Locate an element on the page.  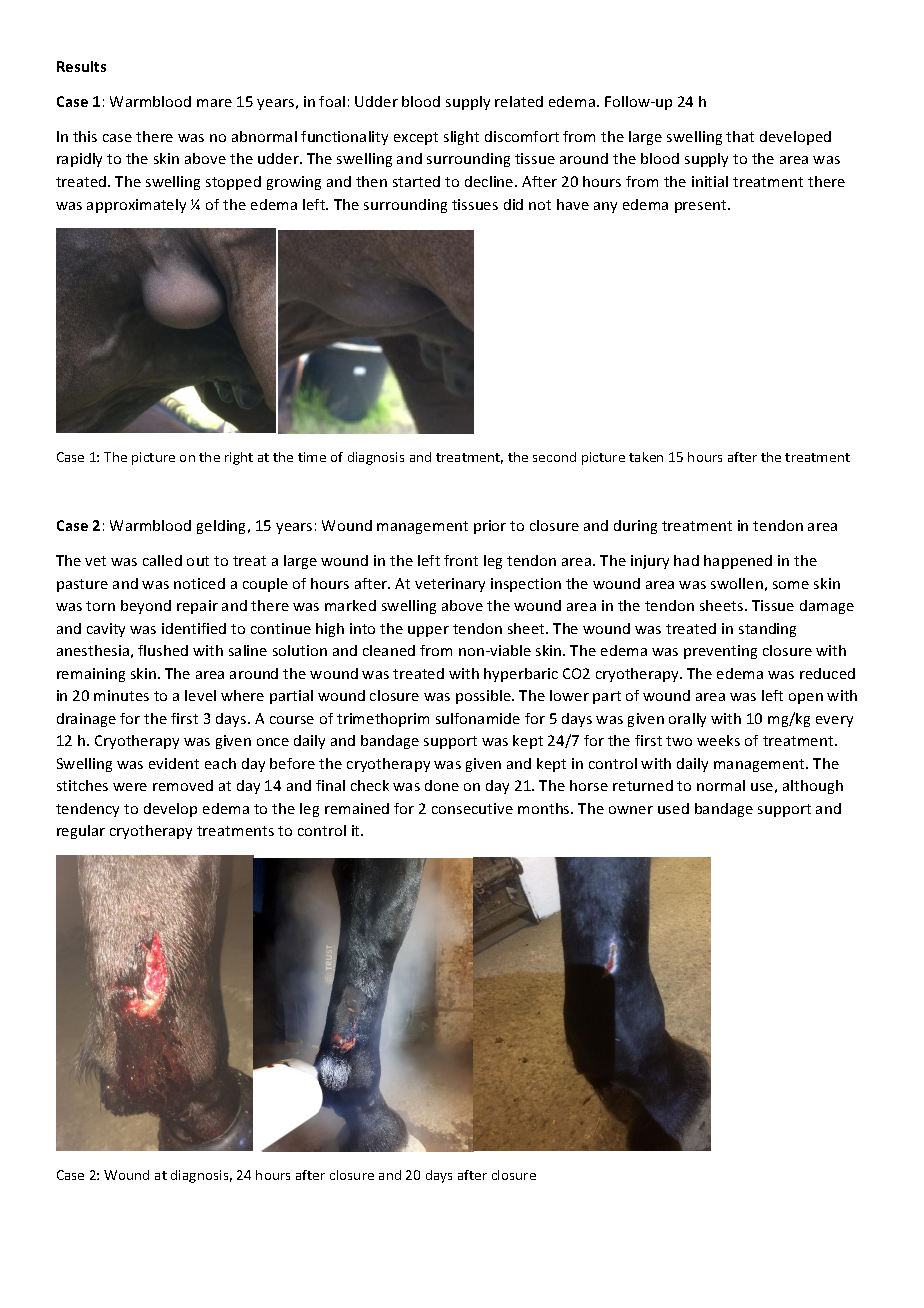
upper is located at coordinates (428, 631).
